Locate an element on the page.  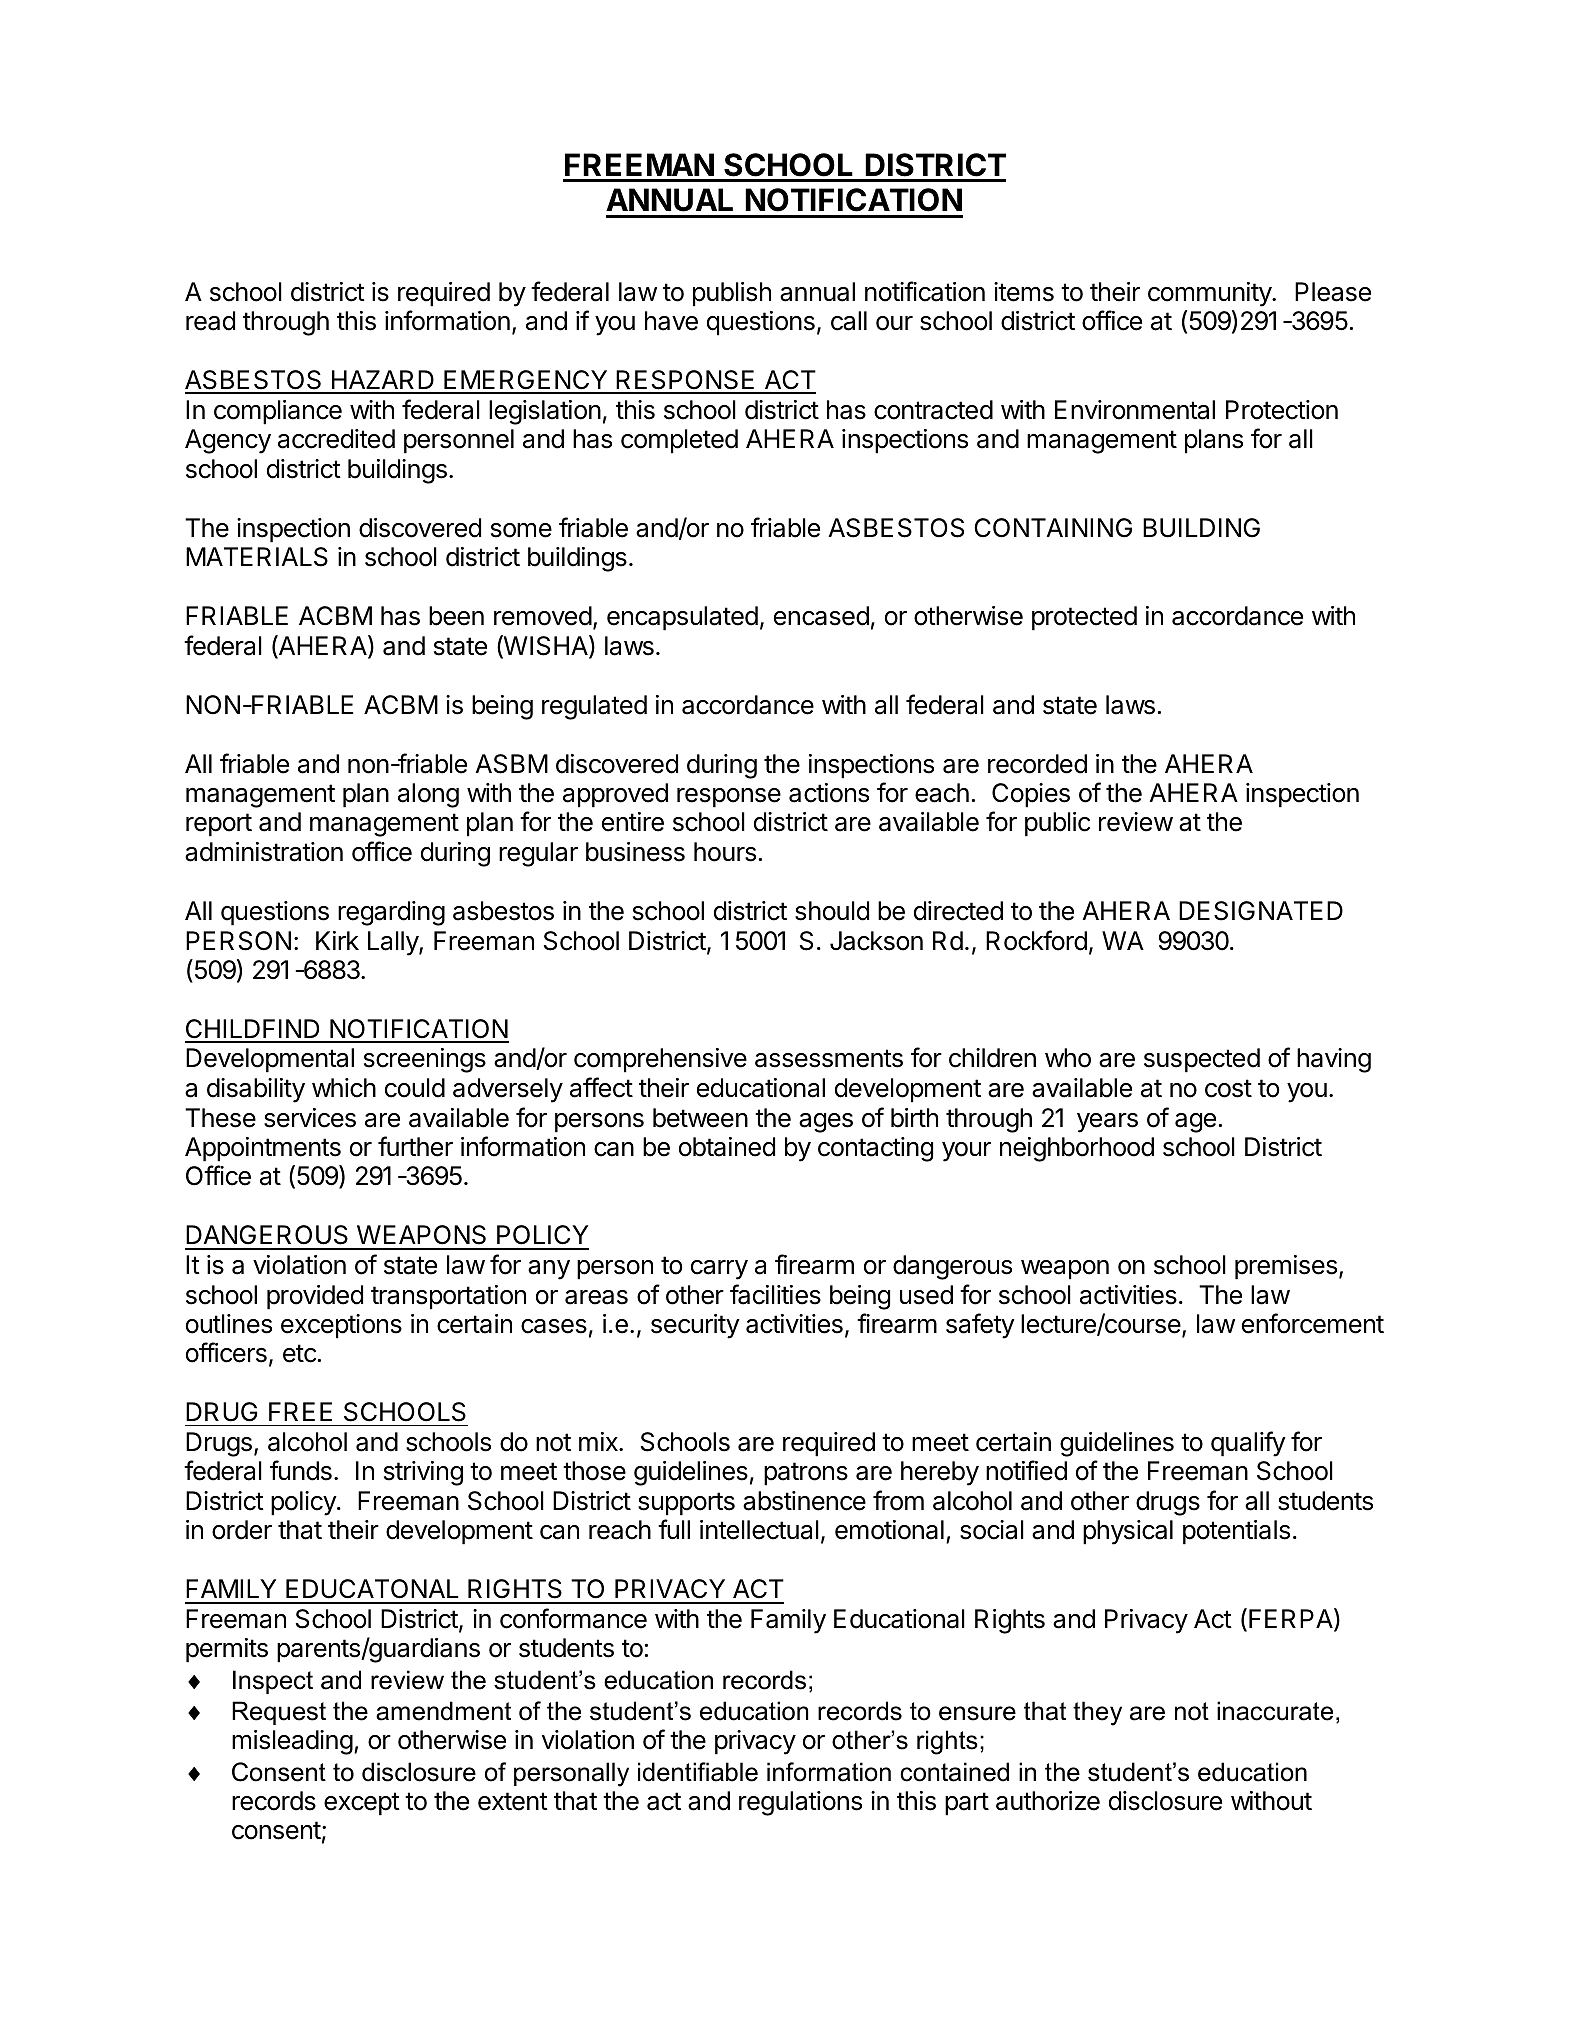
misleading is located at coordinates (292, 1742).
